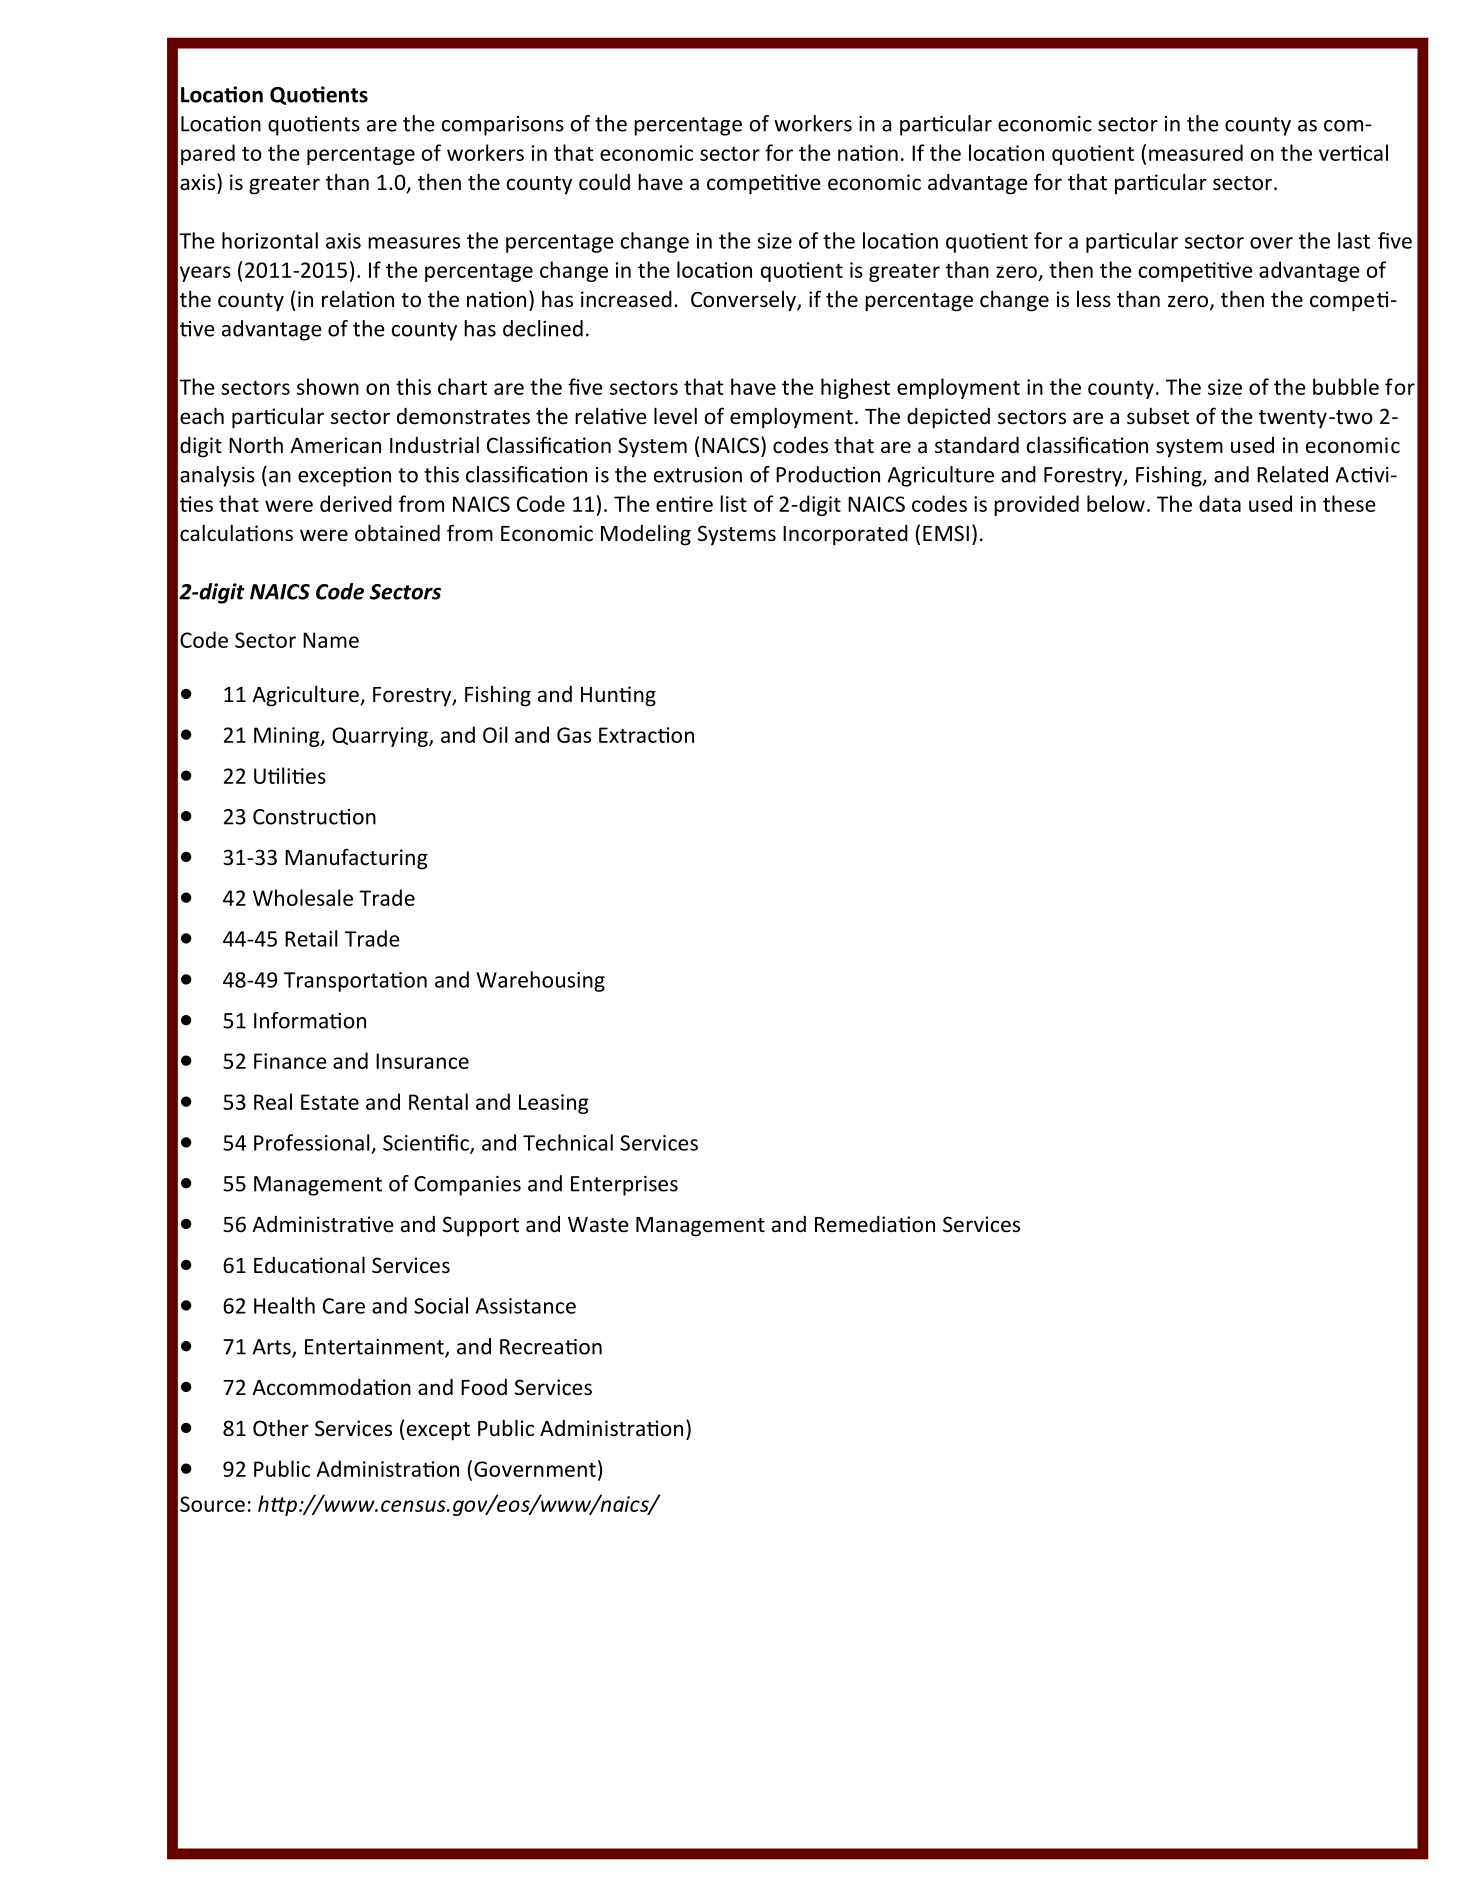  Describe the element at coordinates (281, 1428) in the screenshot. I see `Other` at that location.
